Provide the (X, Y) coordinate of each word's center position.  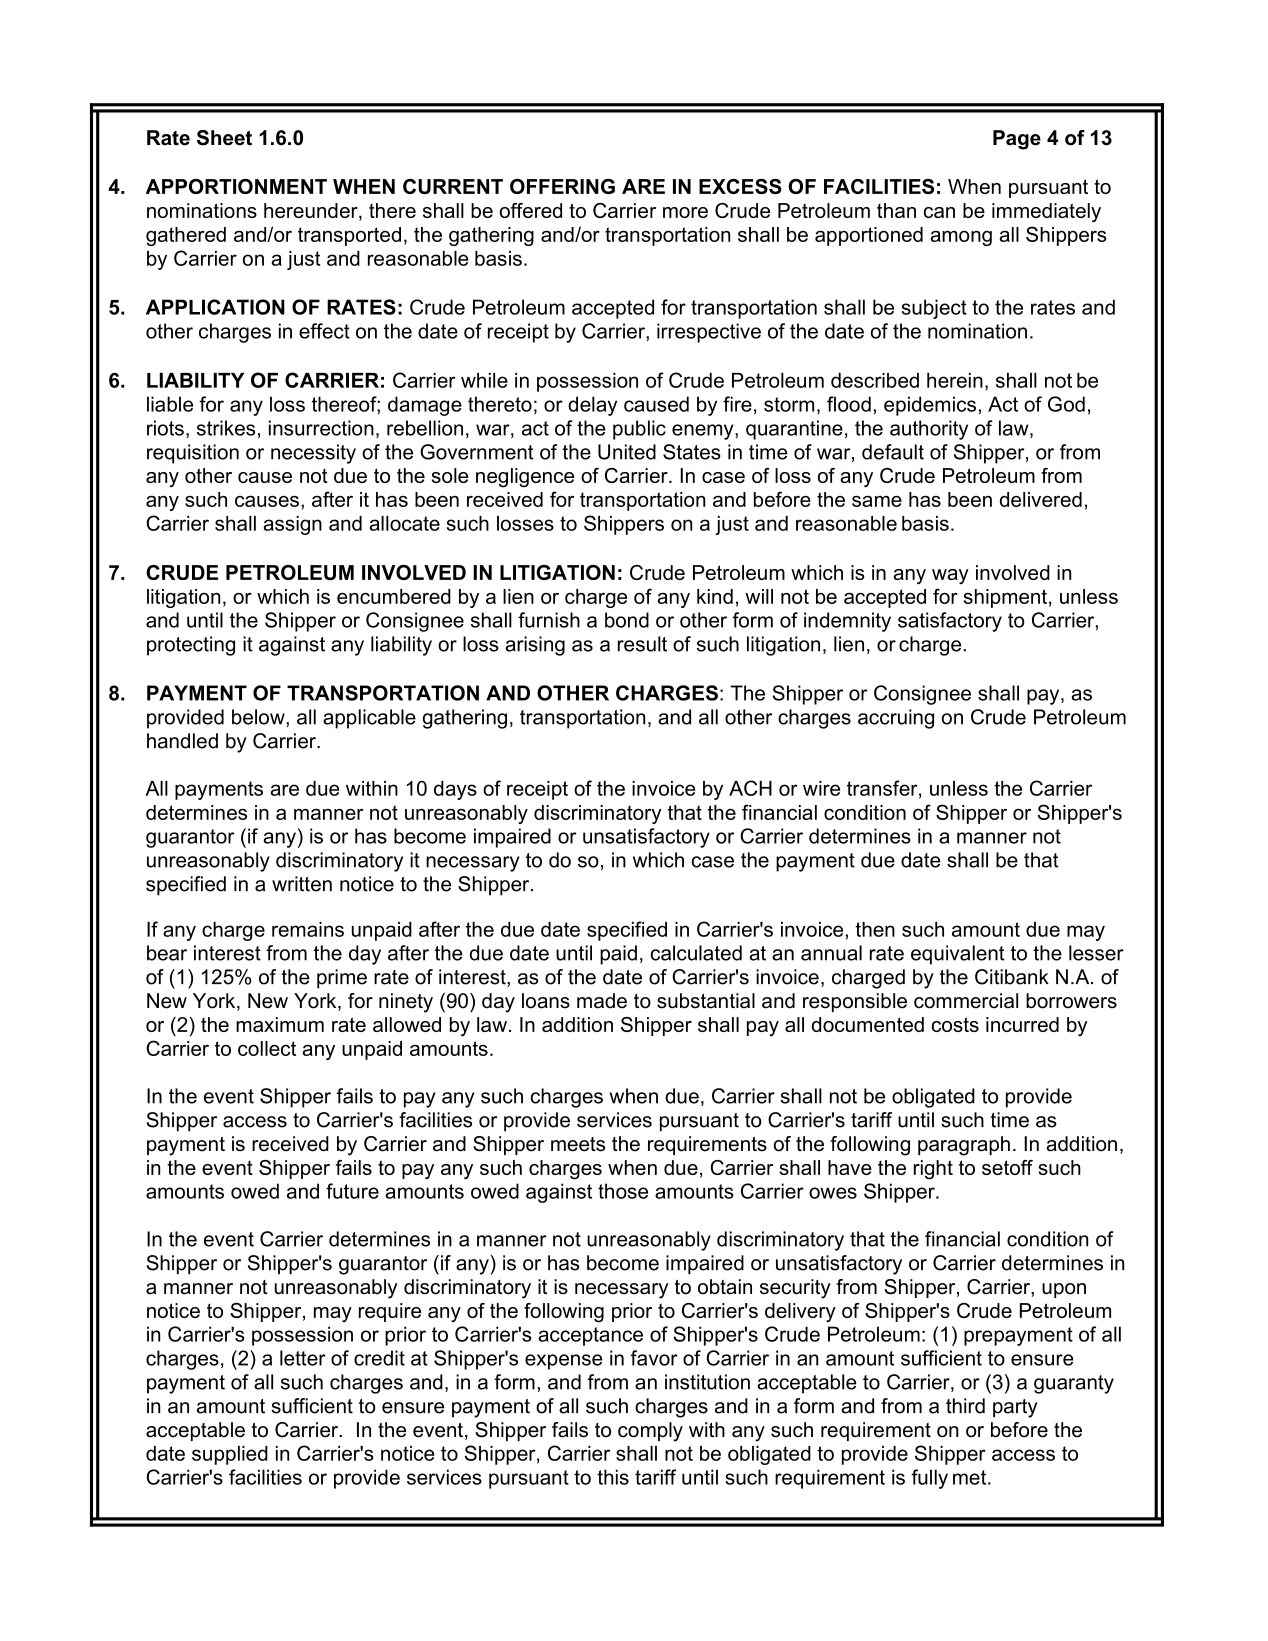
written (302, 884)
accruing (896, 719)
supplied (230, 1455)
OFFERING (562, 186)
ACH (750, 788)
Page (1017, 140)
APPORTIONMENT (236, 186)
